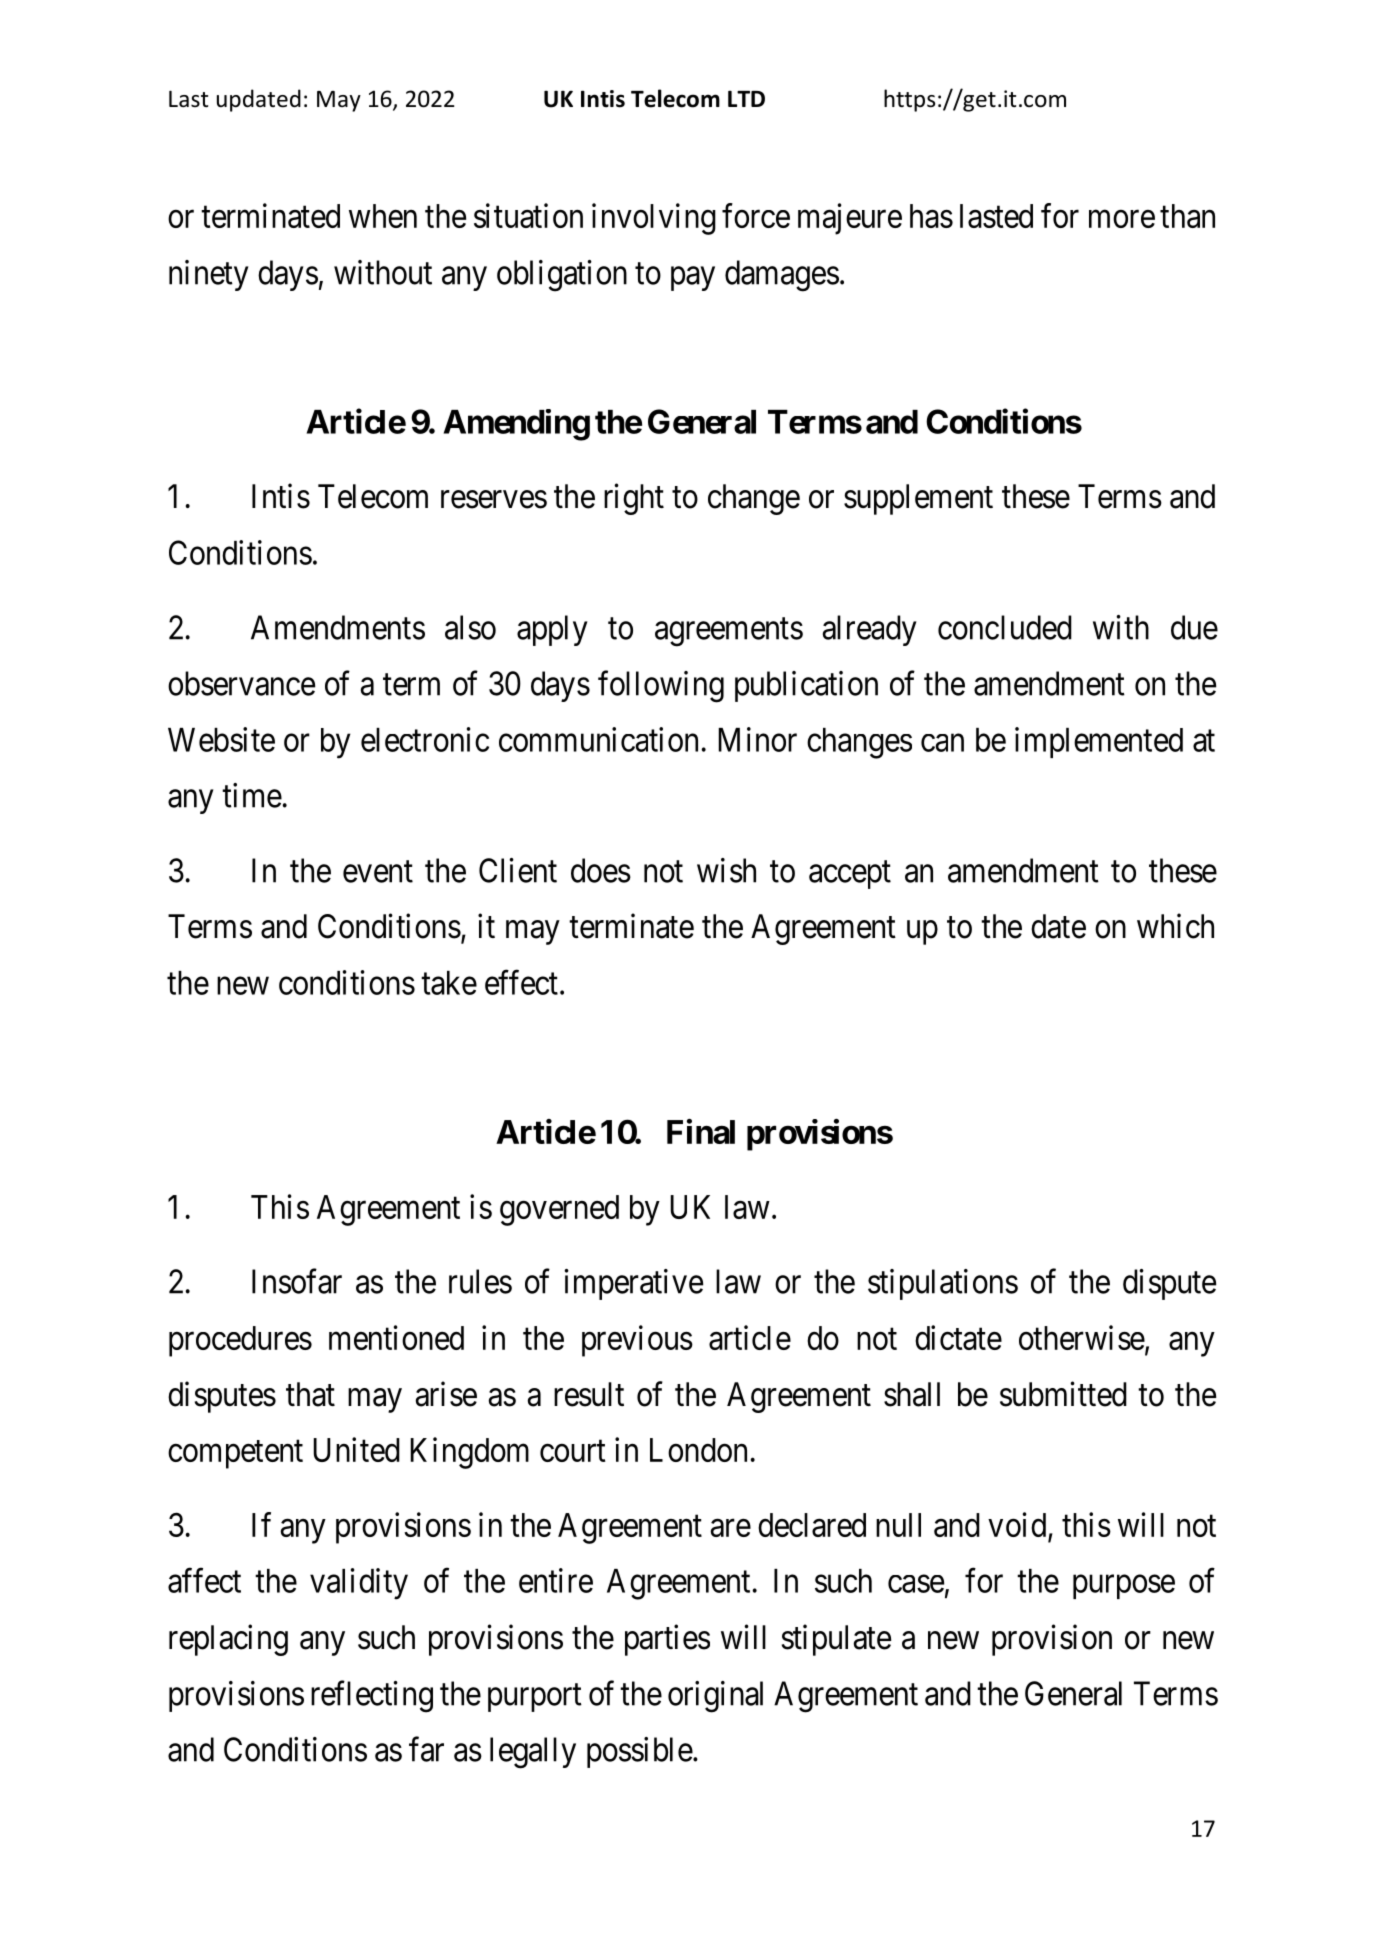 Image resolution: width=1383 pixels, height=1957 pixels. What do you see at coordinates (1122, 219) in the document?
I see `more` at bounding box center [1122, 219].
